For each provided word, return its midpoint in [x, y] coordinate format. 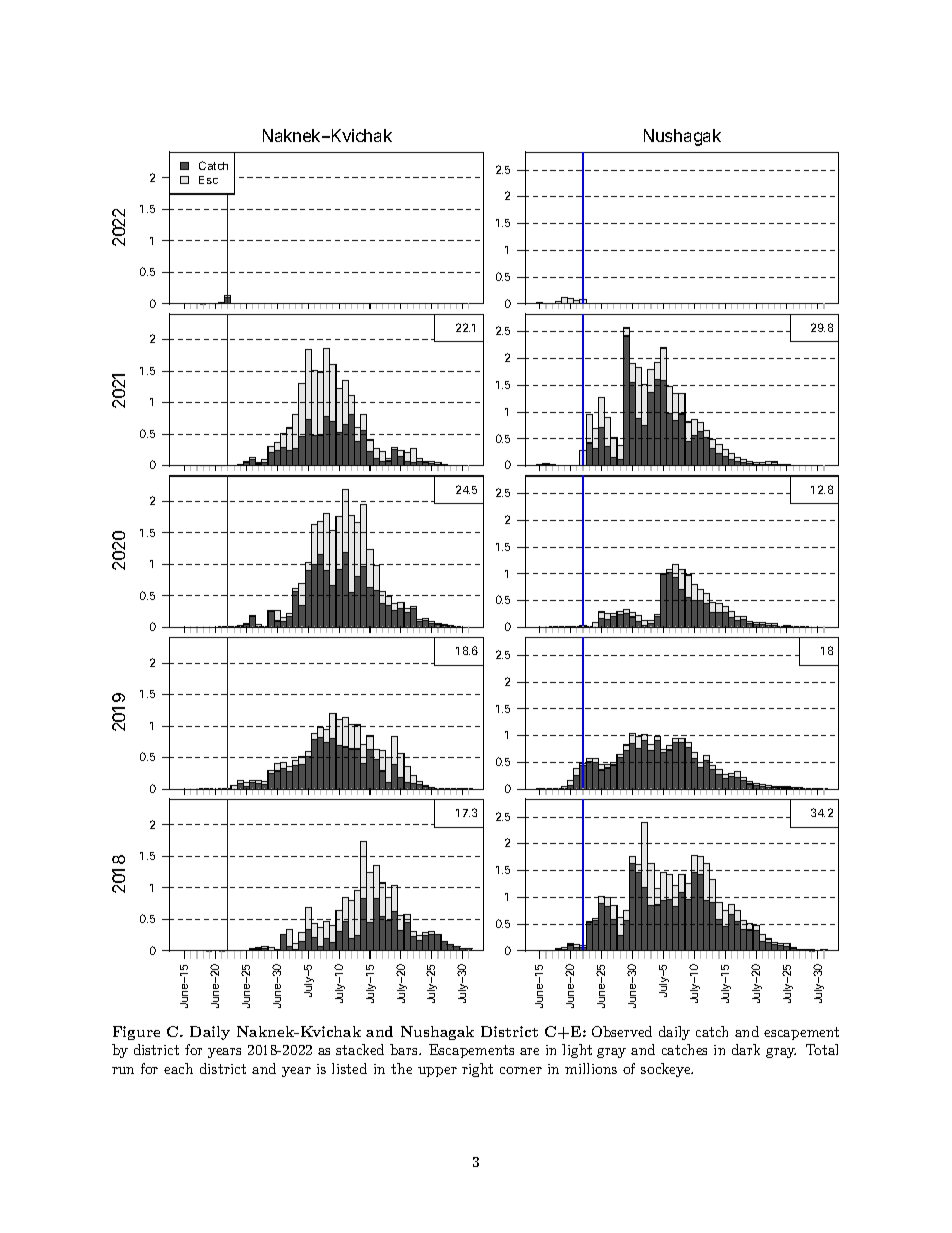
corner [521, 1070]
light [577, 1051]
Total [822, 1049]
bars [405, 1049]
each [178, 1068]
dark [746, 1049]
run [123, 1070]
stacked [360, 1049]
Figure [136, 1033]
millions [591, 1068]
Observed [622, 1031]
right [477, 1070]
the [401, 1068]
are [529, 1051]
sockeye [666, 1070]
